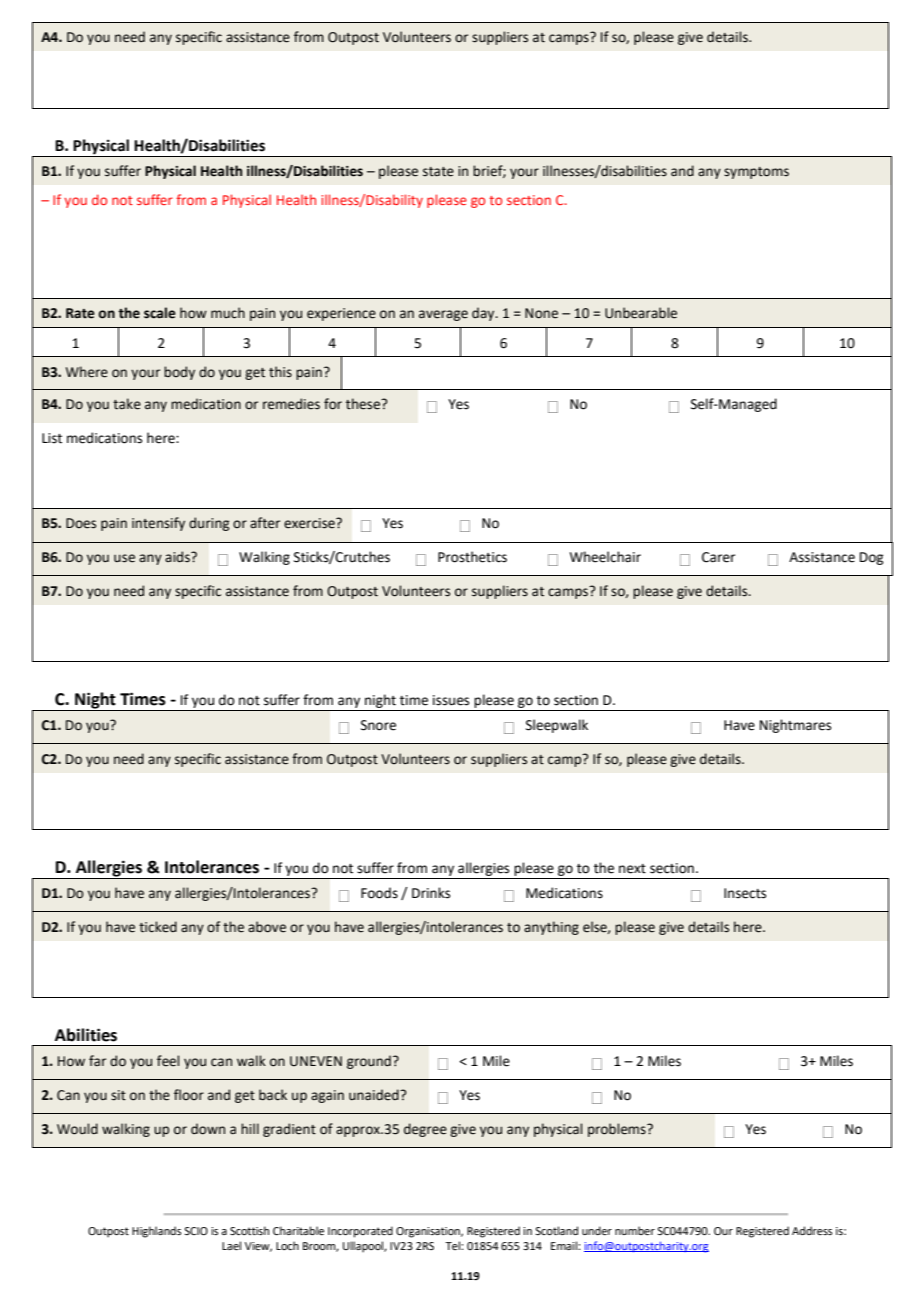 The height and width of the screenshot is (1307, 924). I want to click on Carer, so click(718, 557).
